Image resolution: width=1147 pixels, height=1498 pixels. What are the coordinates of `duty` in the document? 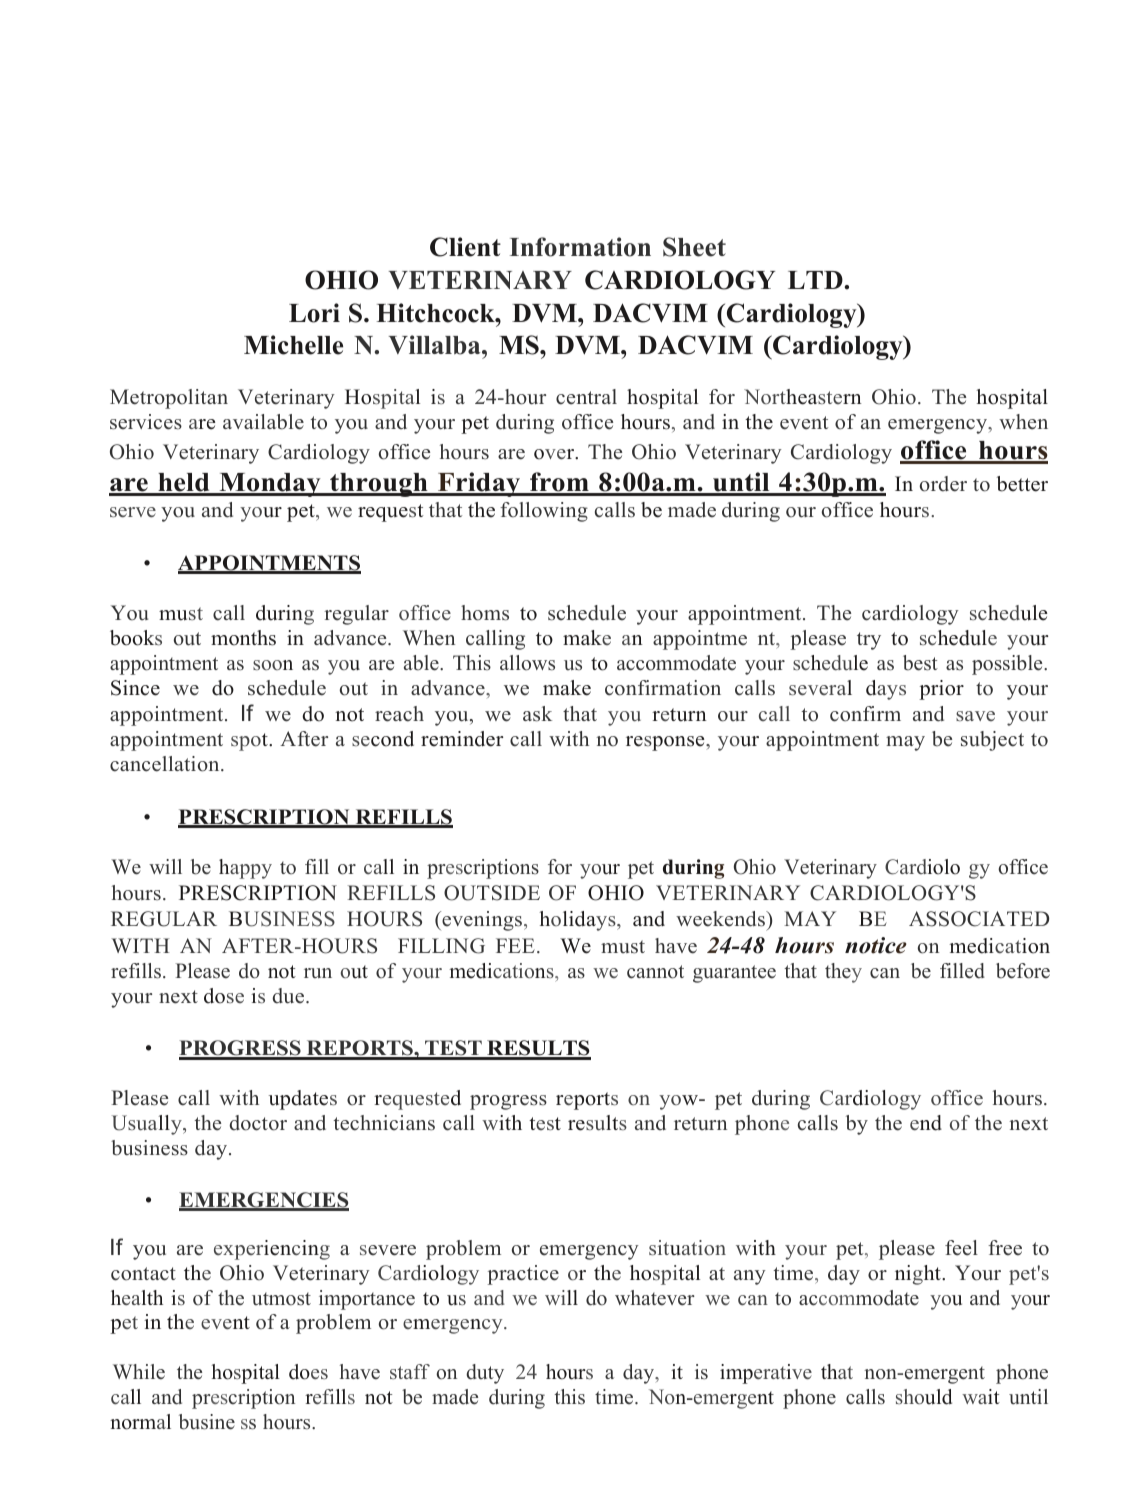 It's located at (485, 1374).
